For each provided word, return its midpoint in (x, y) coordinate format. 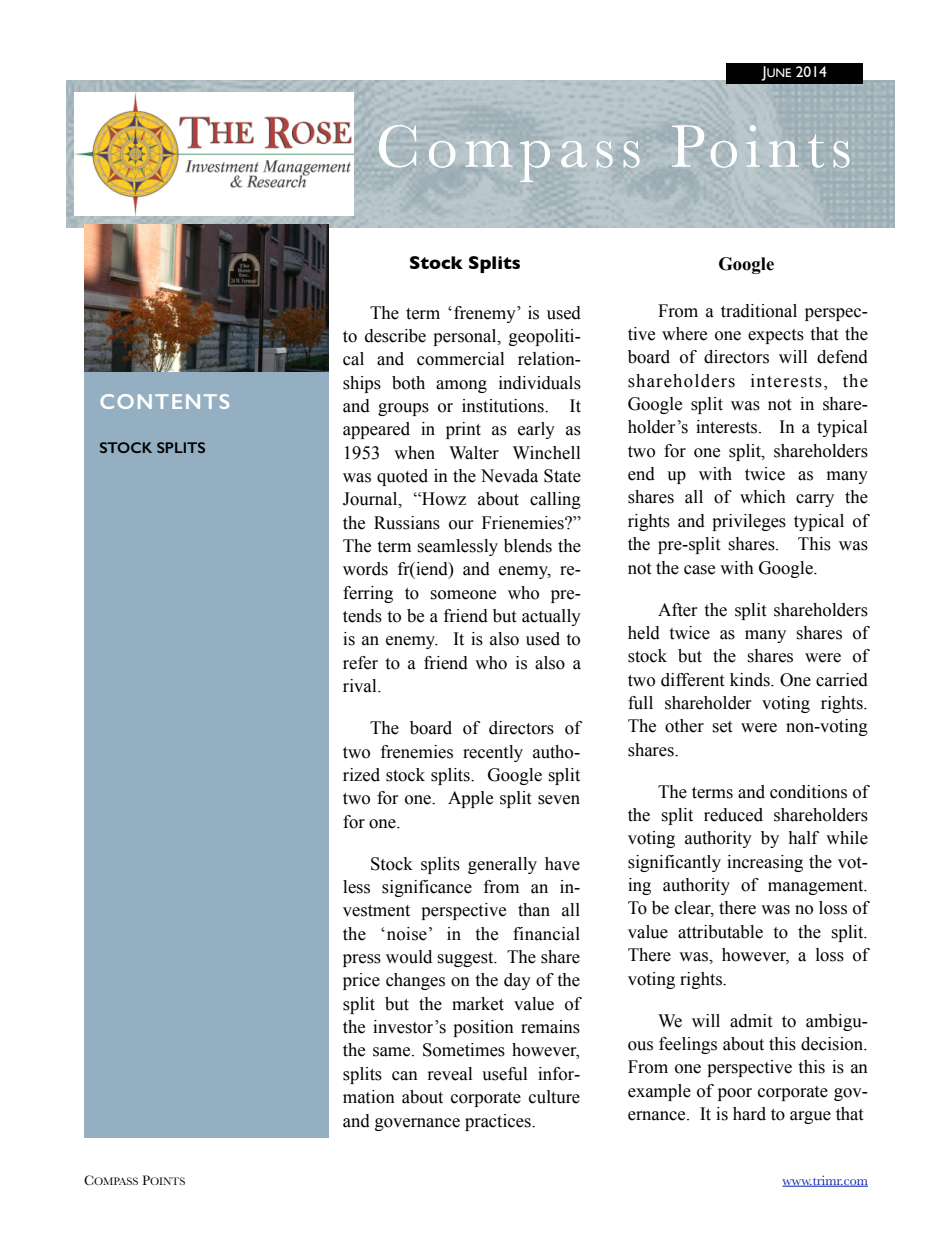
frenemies (417, 752)
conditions (808, 792)
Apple (470, 799)
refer (360, 663)
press (362, 960)
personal (466, 337)
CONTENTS (164, 401)
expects (776, 336)
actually (551, 617)
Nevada (509, 476)
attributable (720, 932)
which (763, 497)
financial (546, 934)
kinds (751, 680)
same (393, 1052)
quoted (402, 477)
